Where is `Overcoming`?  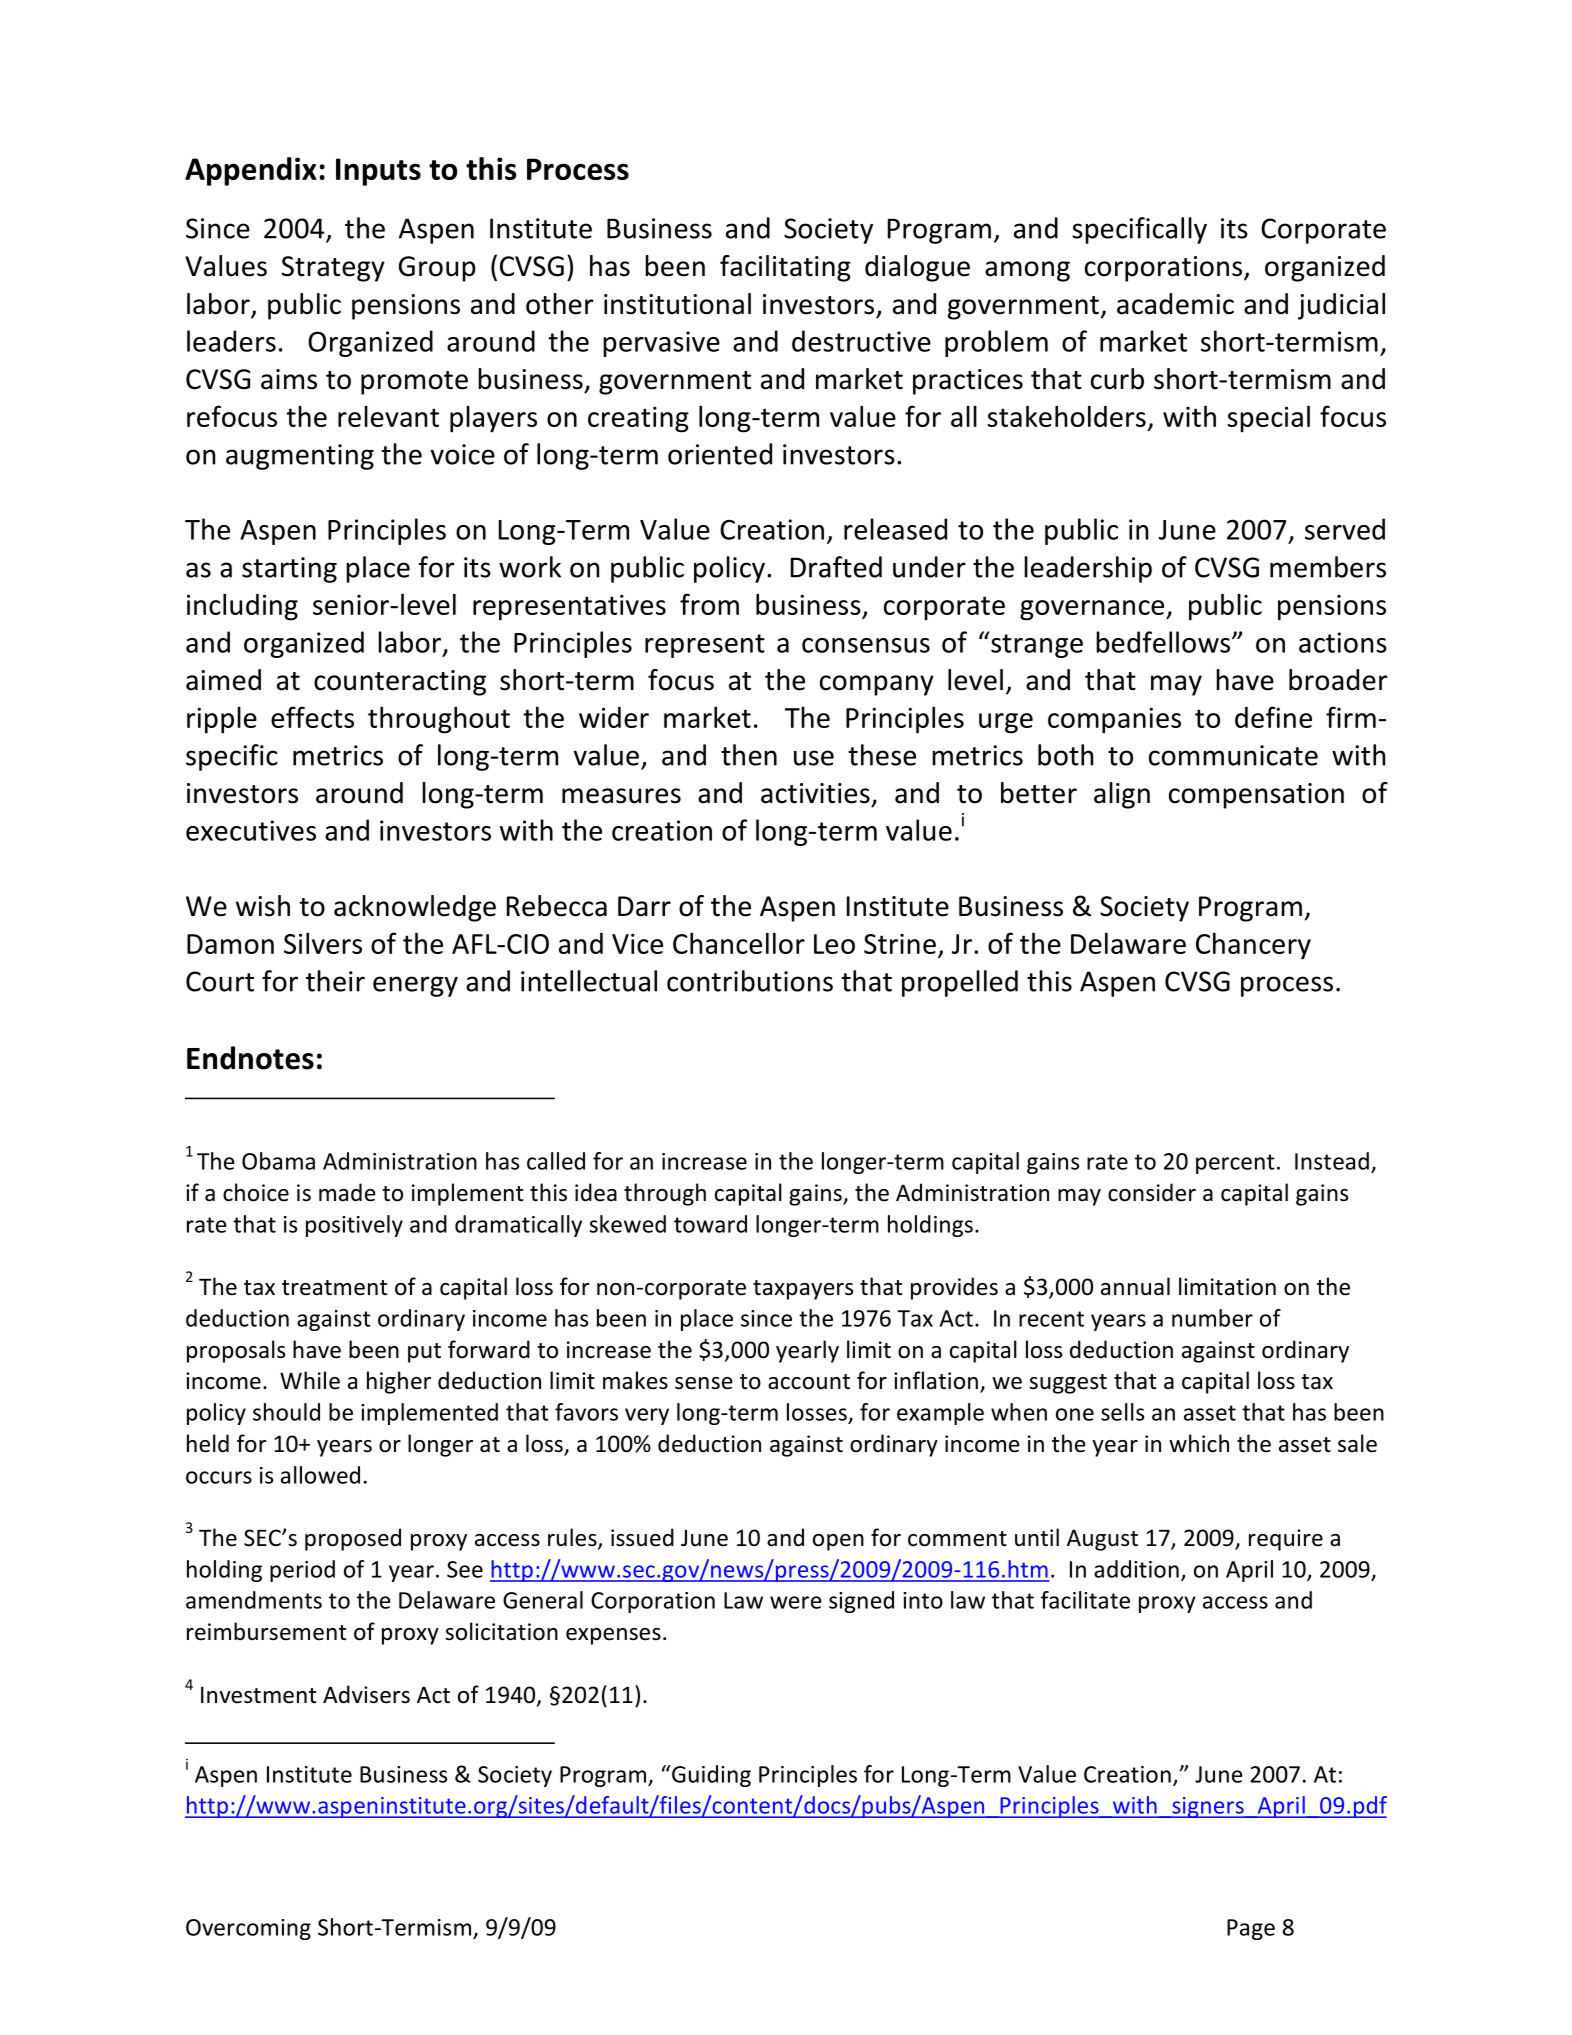
Overcoming is located at coordinates (248, 1929).
